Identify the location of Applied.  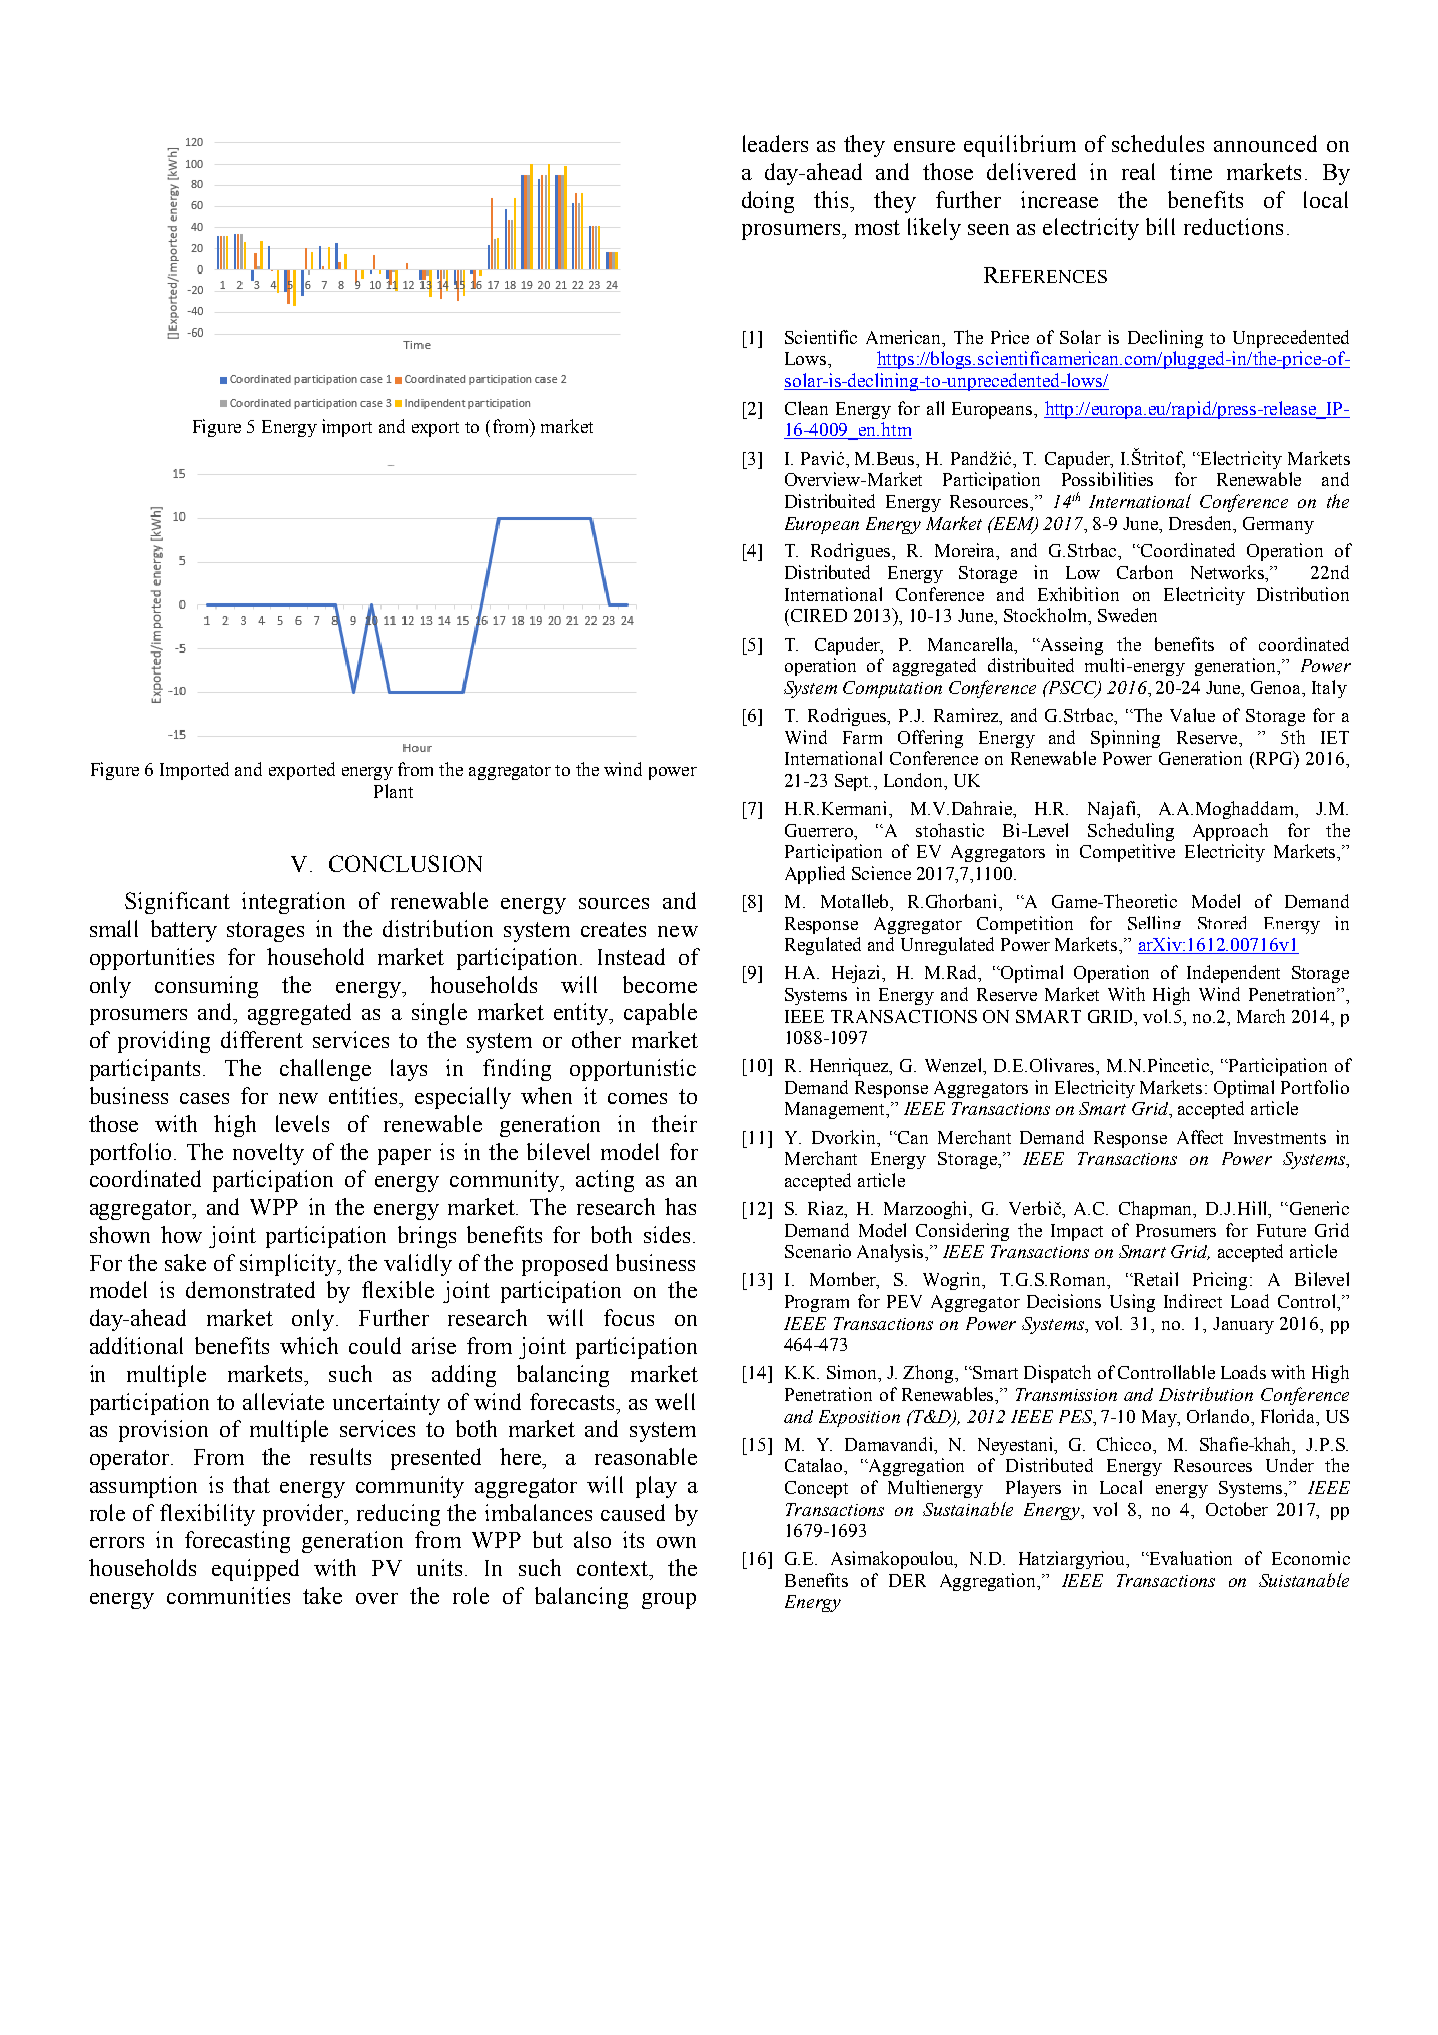
(815, 875).
